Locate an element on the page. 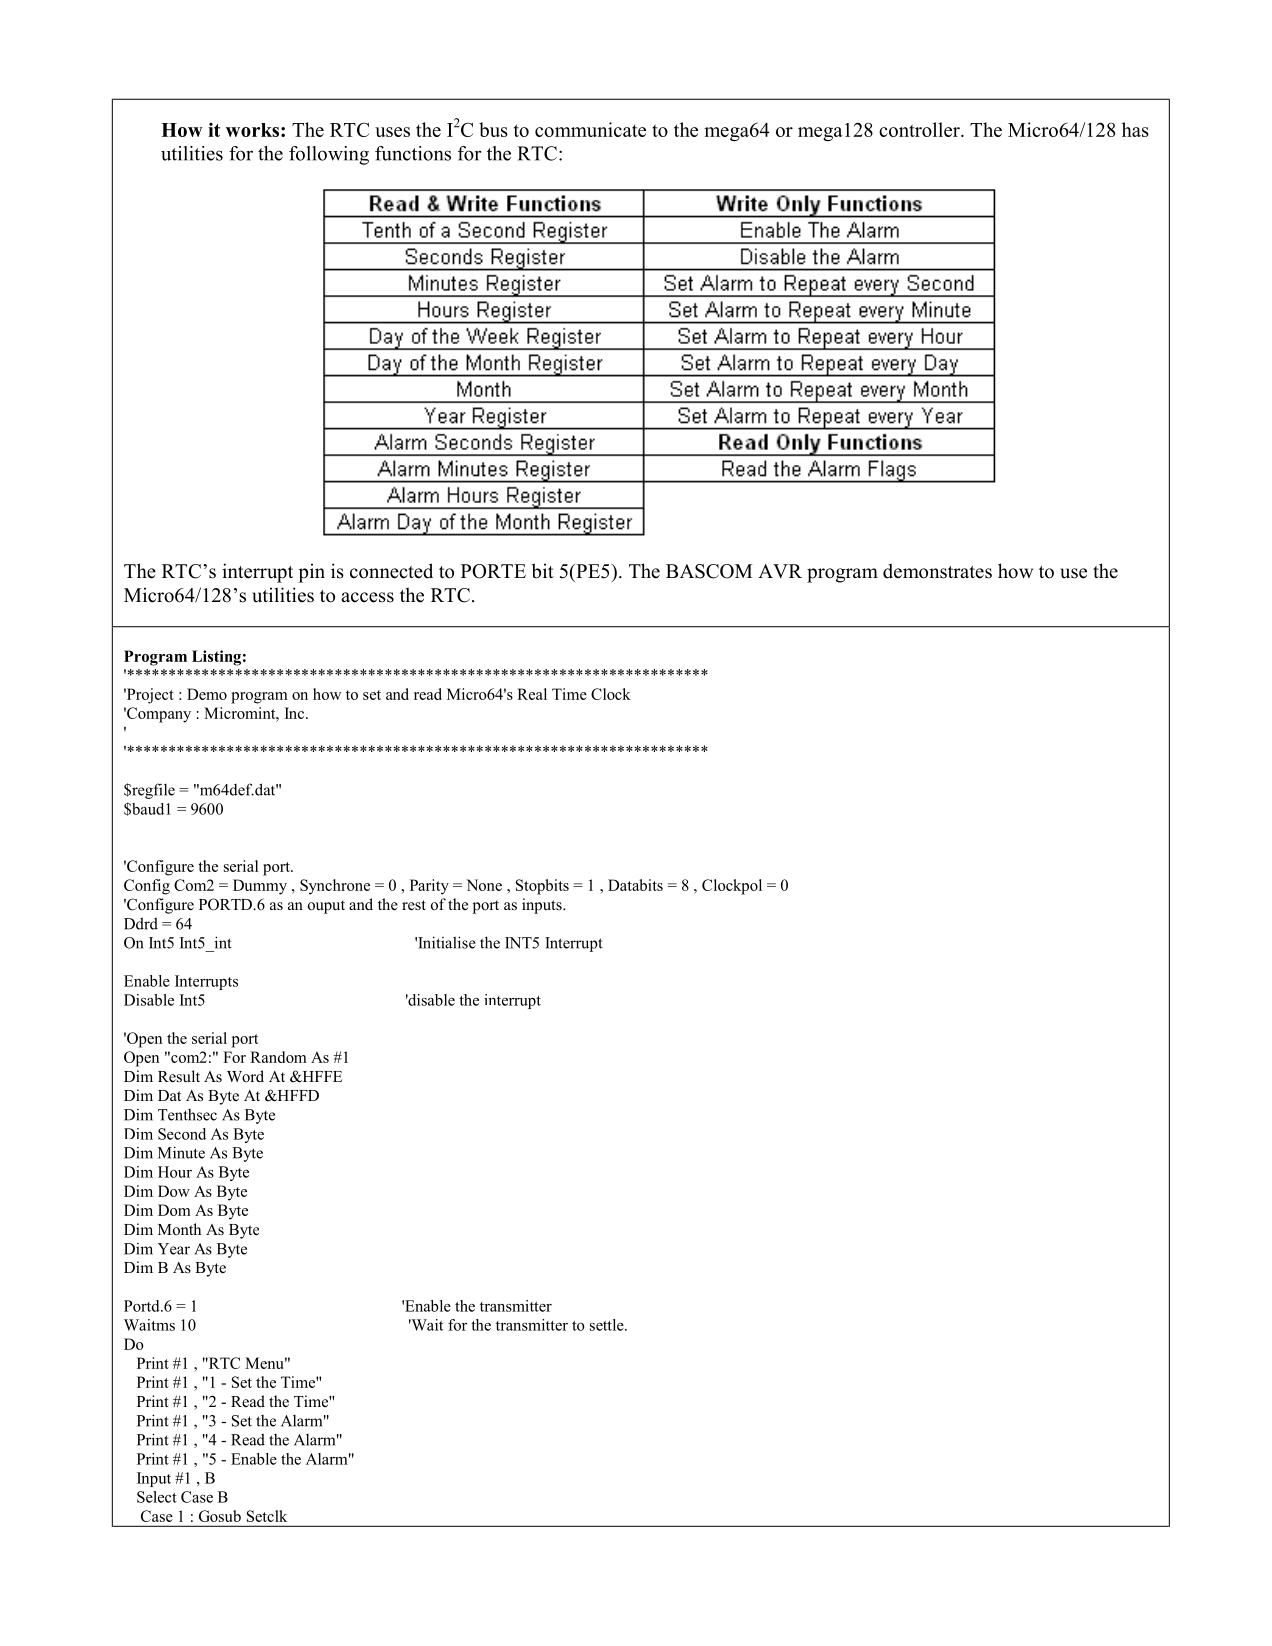  None is located at coordinates (484, 885).
